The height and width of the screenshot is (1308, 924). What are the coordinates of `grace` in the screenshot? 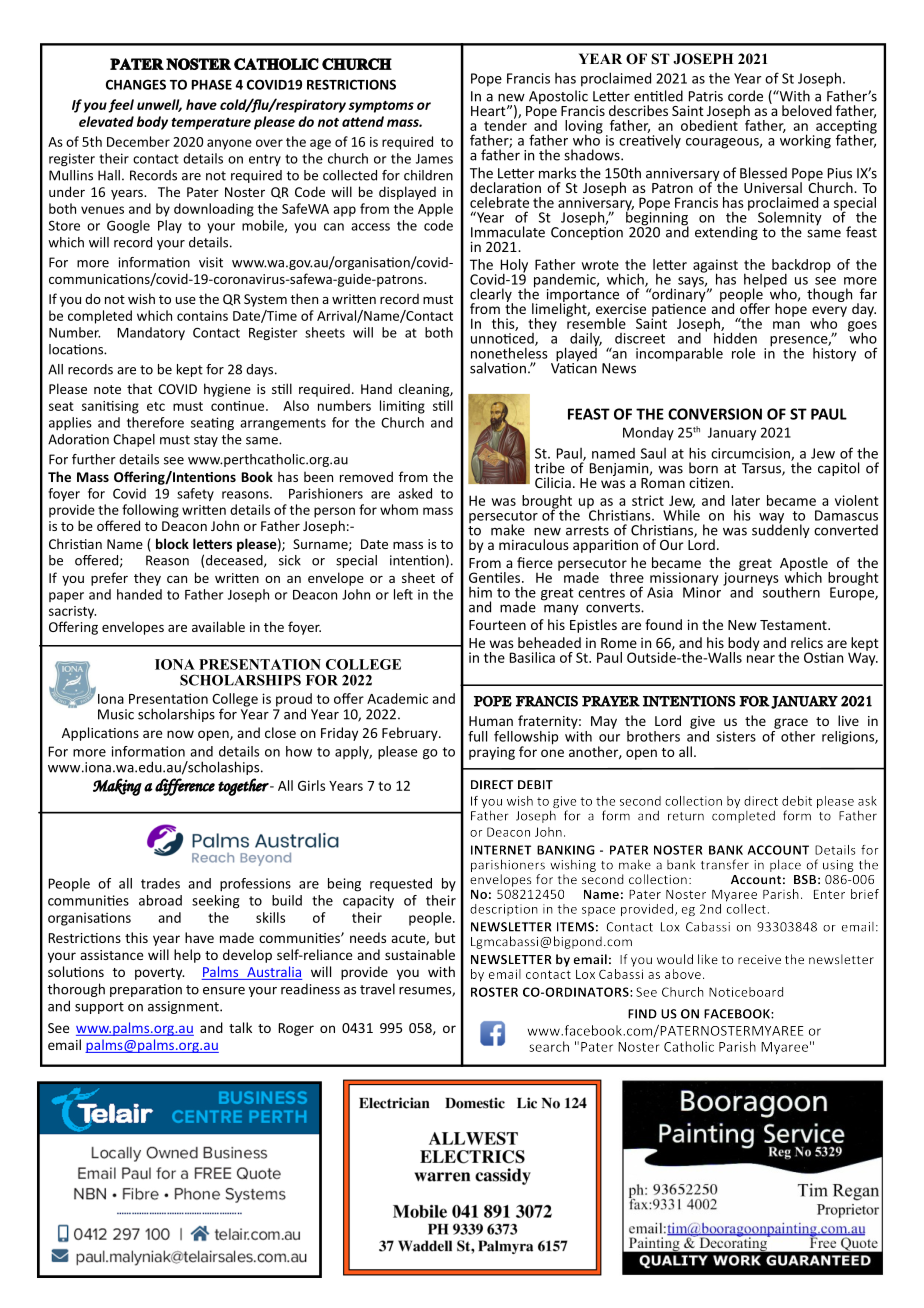 It's located at (791, 723).
